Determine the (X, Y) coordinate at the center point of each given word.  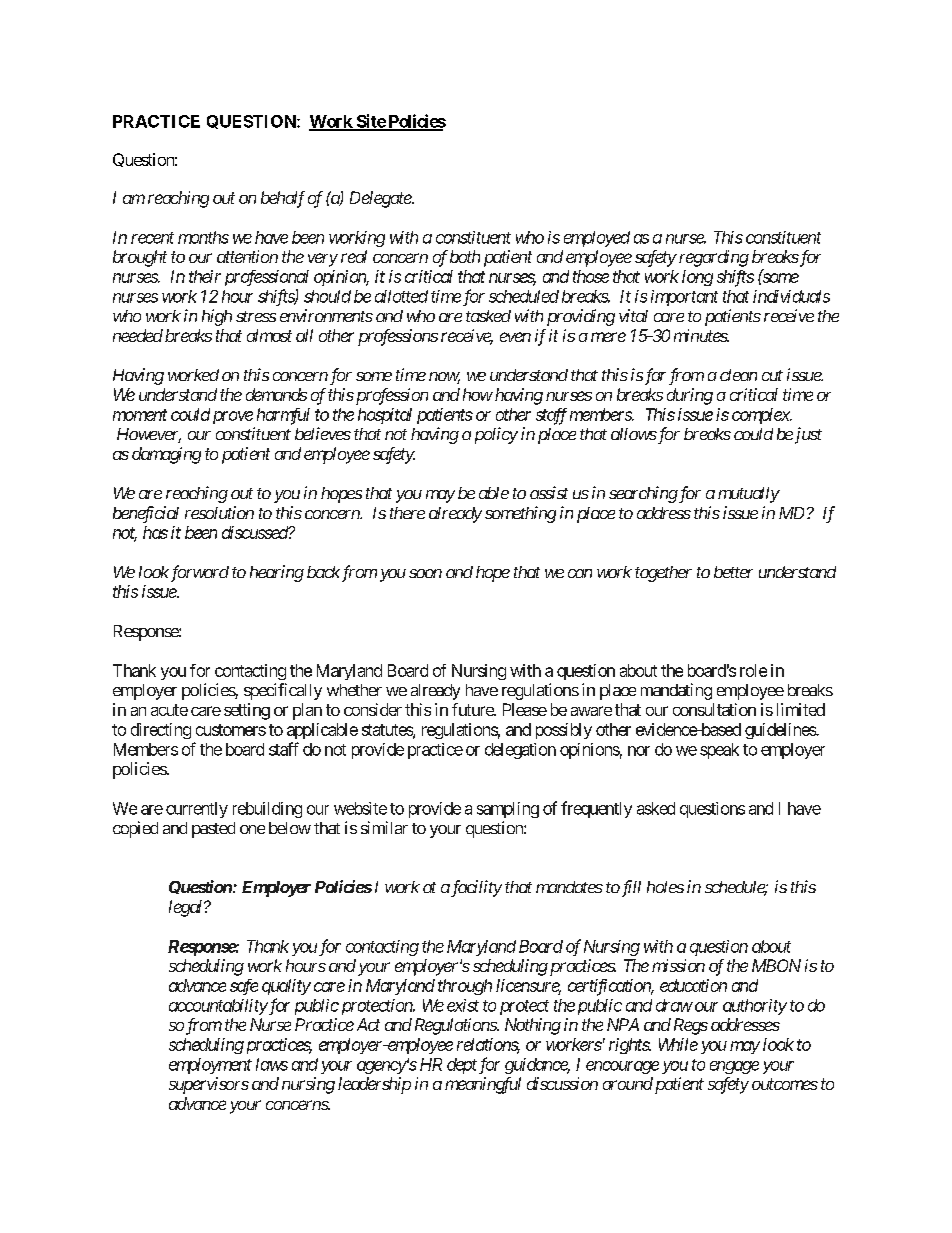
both (465, 256)
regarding (714, 258)
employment (210, 1066)
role (753, 670)
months (203, 237)
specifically (283, 691)
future (473, 709)
